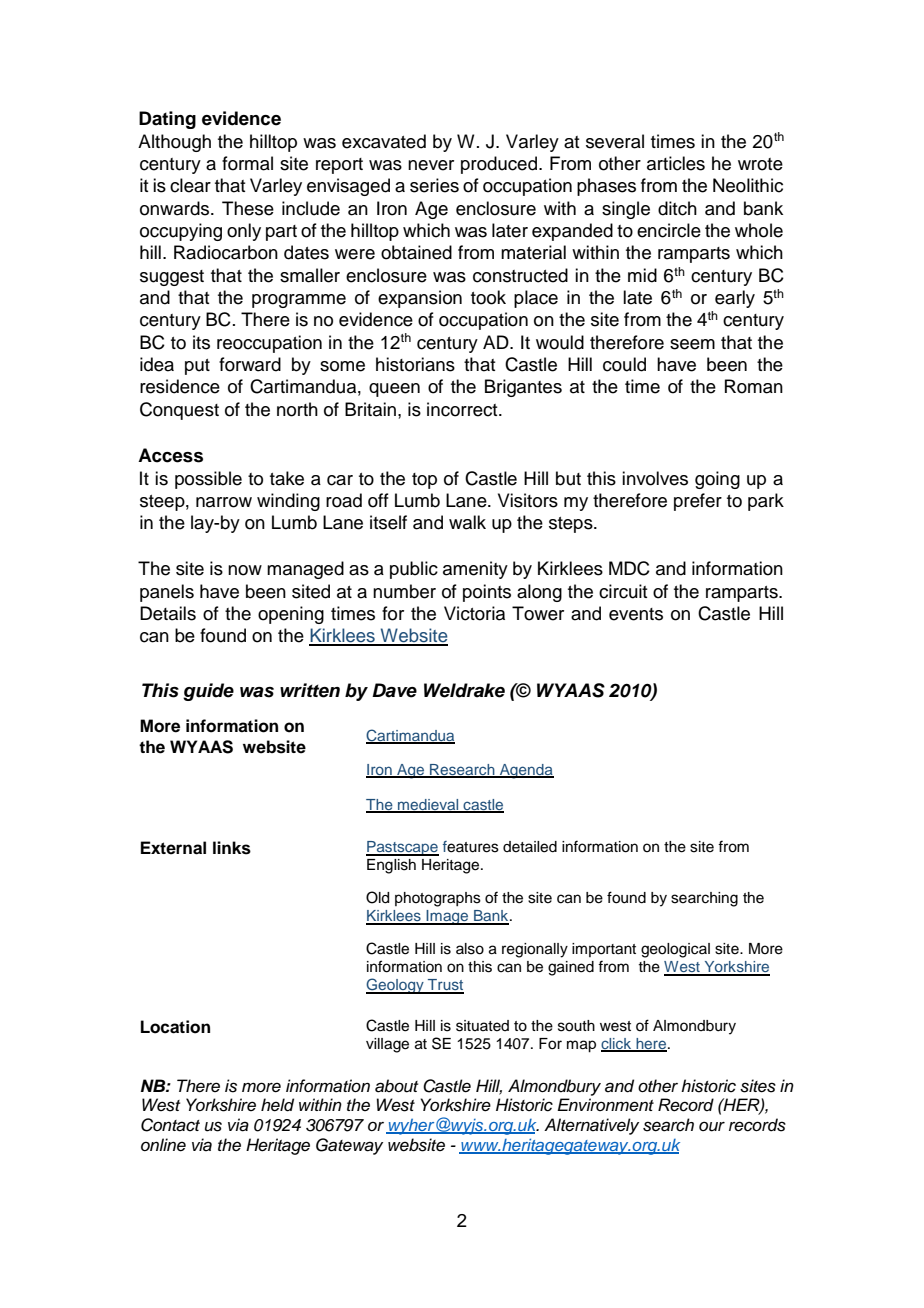 This screenshot has height=1308, width=924. I want to click on opening, so click(291, 615).
